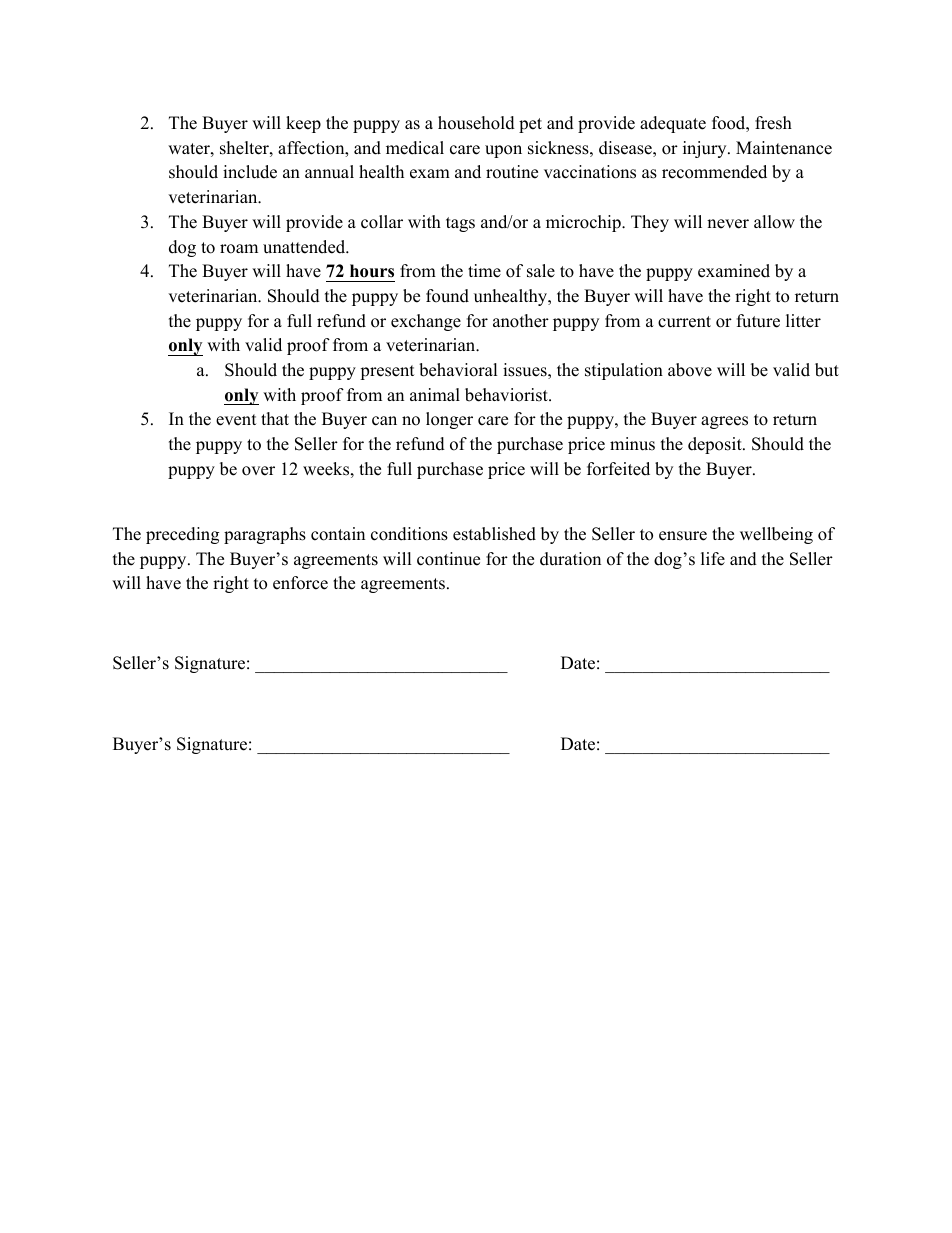 The image size is (952, 1233). What do you see at coordinates (618, 469) in the page?
I see `forfeited` at bounding box center [618, 469].
